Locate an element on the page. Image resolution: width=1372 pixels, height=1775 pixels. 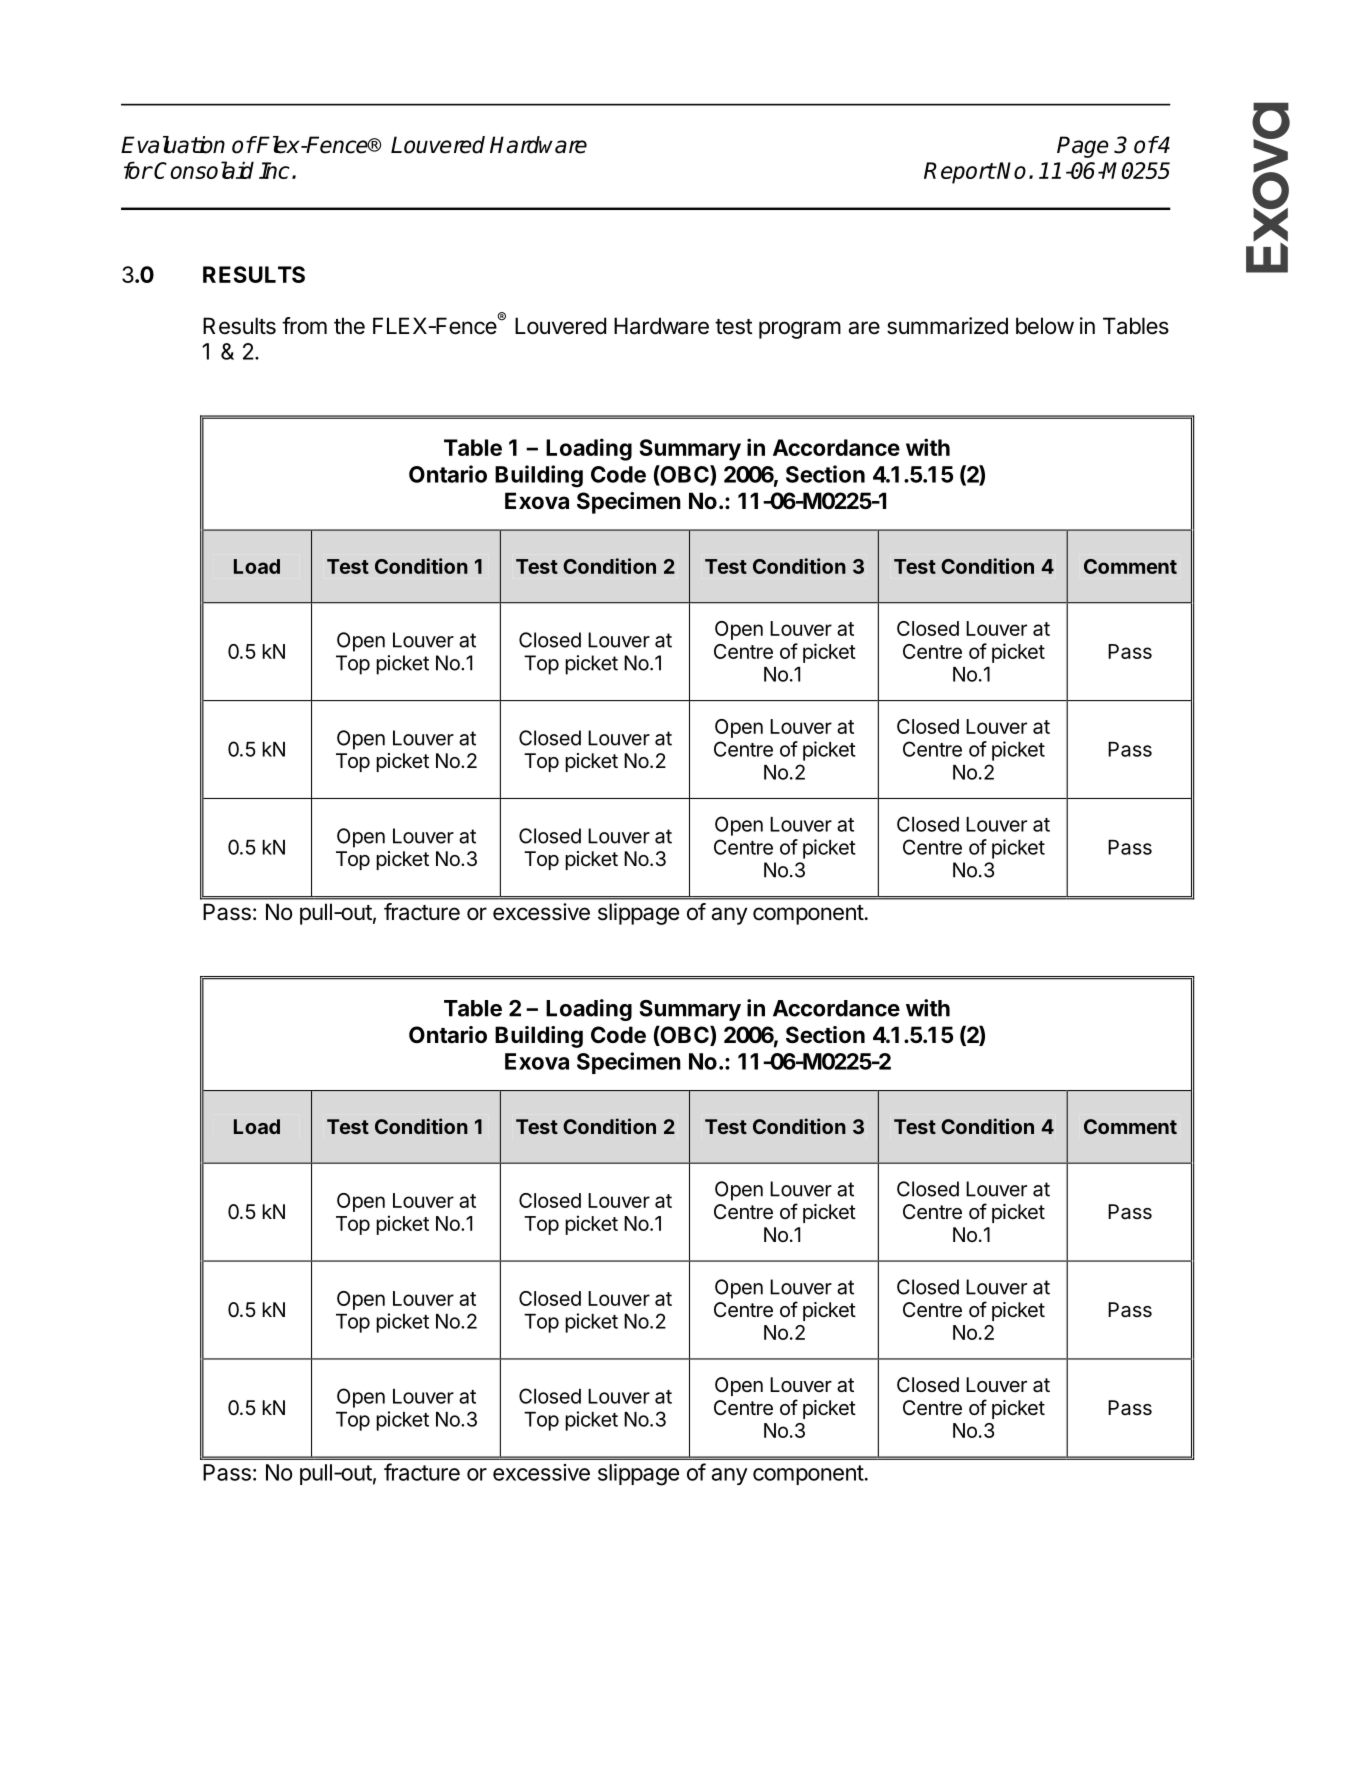
summarized is located at coordinates (947, 326).
